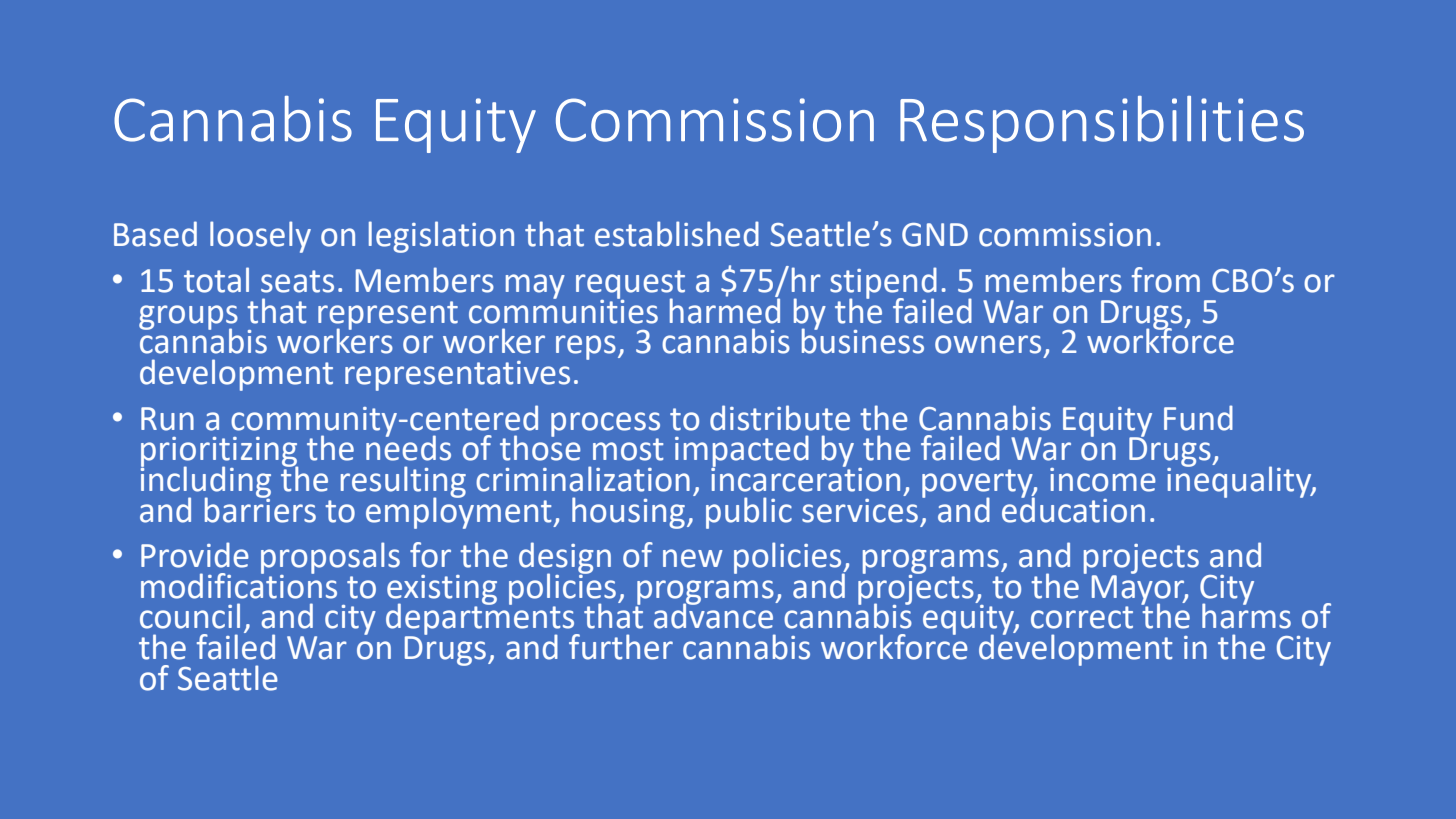 The height and width of the page is (819, 1456). Describe the element at coordinates (190, 616) in the page. I see `council` at that location.
